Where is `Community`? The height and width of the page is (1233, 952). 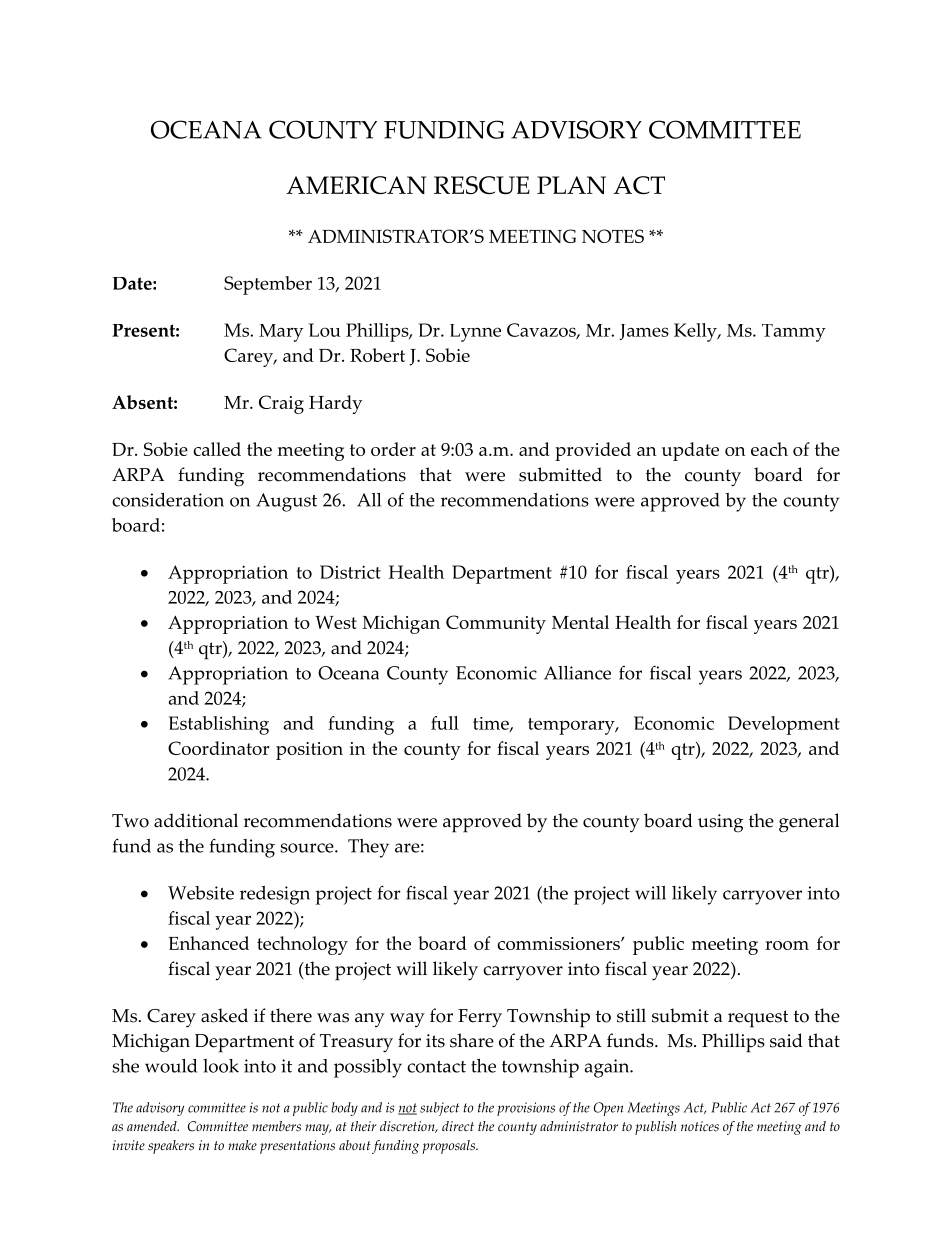
Community is located at coordinates (496, 624).
